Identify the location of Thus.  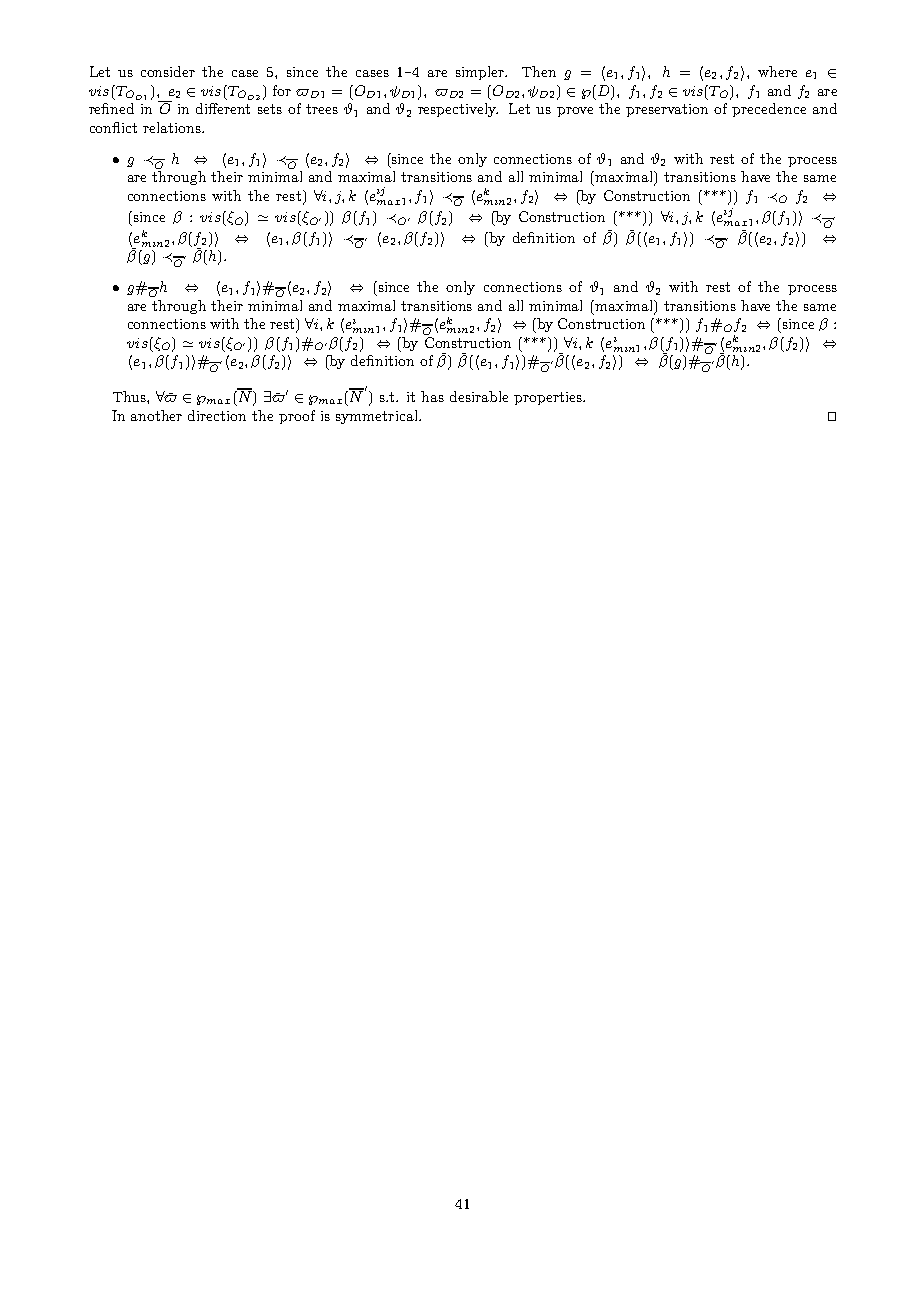
(130, 396).
